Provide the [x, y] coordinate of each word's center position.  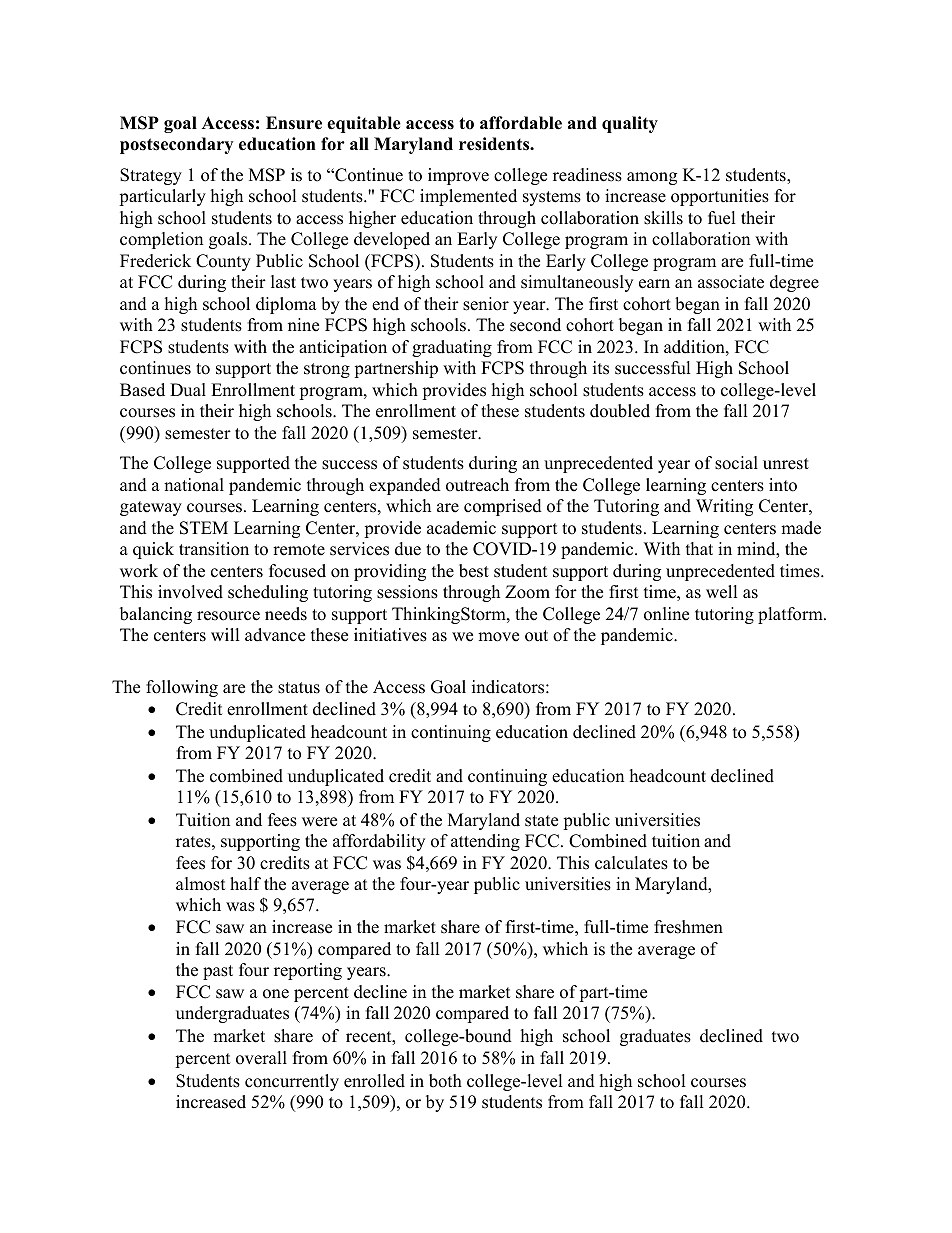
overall [261, 1058]
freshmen [688, 927]
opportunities [720, 197]
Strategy [151, 176]
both [445, 1081]
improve [458, 176]
